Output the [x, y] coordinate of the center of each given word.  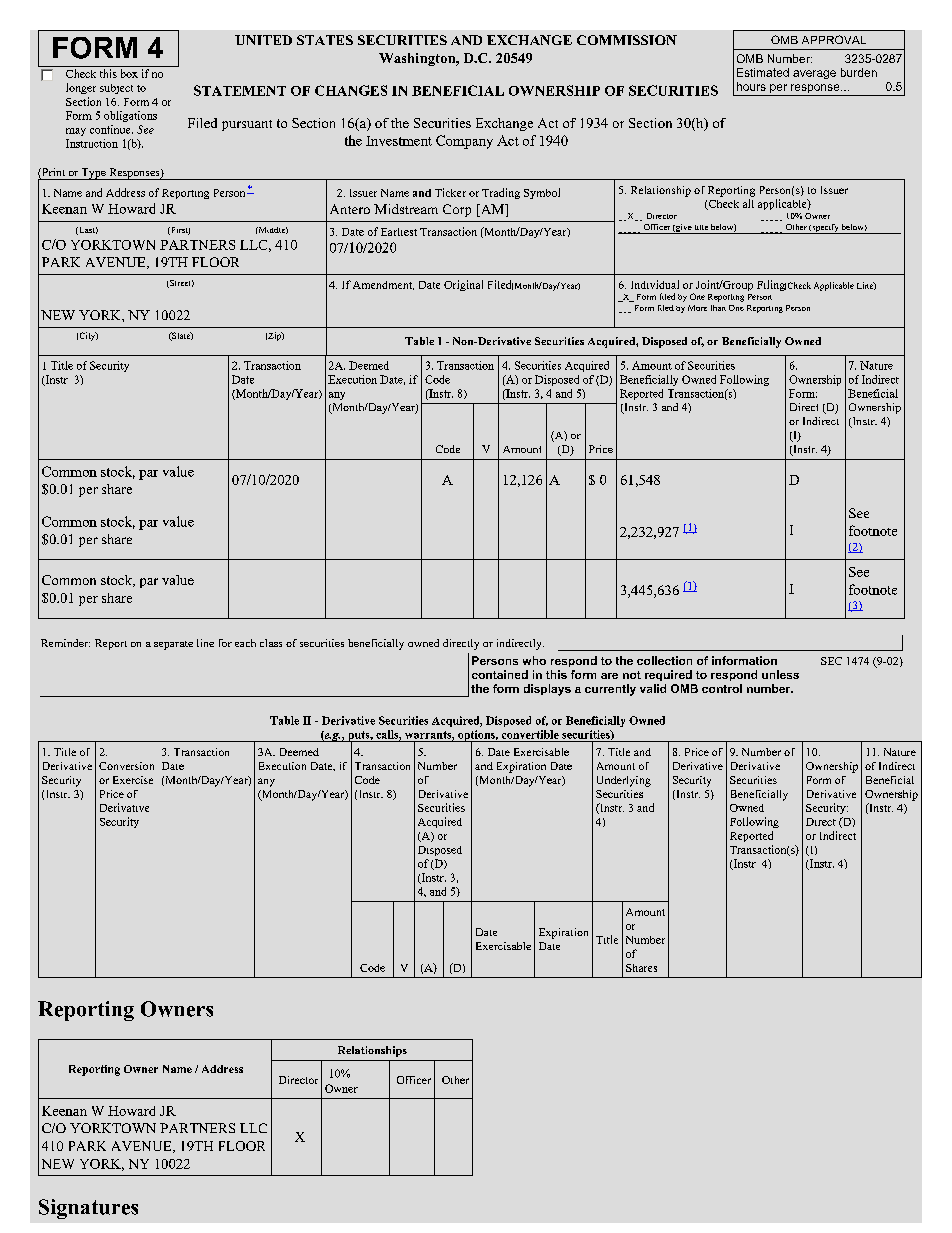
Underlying [624, 781]
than [718, 308]
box [129, 73]
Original [463, 285]
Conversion [126, 766]
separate [173, 645]
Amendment [383, 285]
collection [664, 660]
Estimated [763, 72]
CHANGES [351, 90]
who [534, 660]
